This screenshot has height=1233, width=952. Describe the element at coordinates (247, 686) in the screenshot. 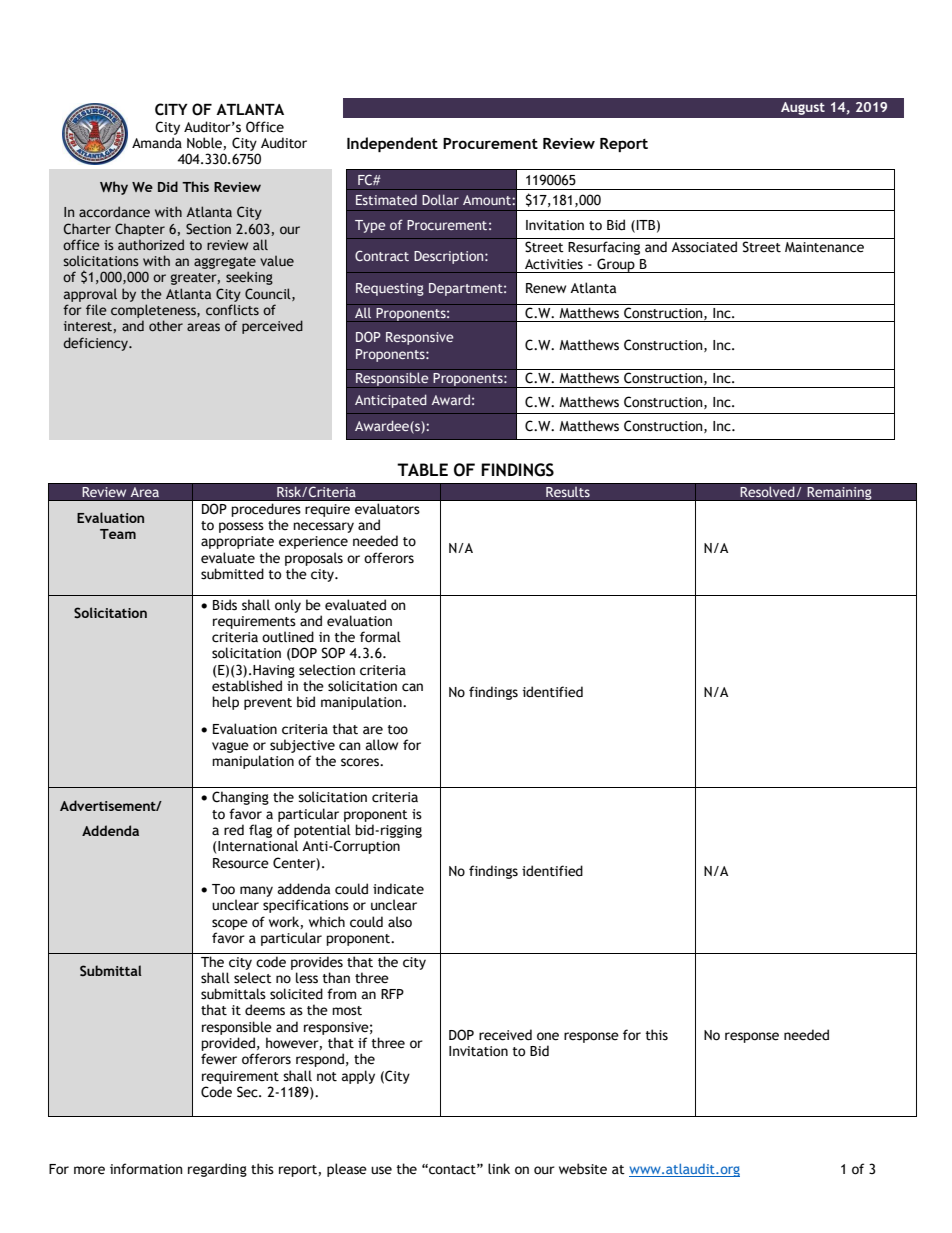

I see `established` at that location.
